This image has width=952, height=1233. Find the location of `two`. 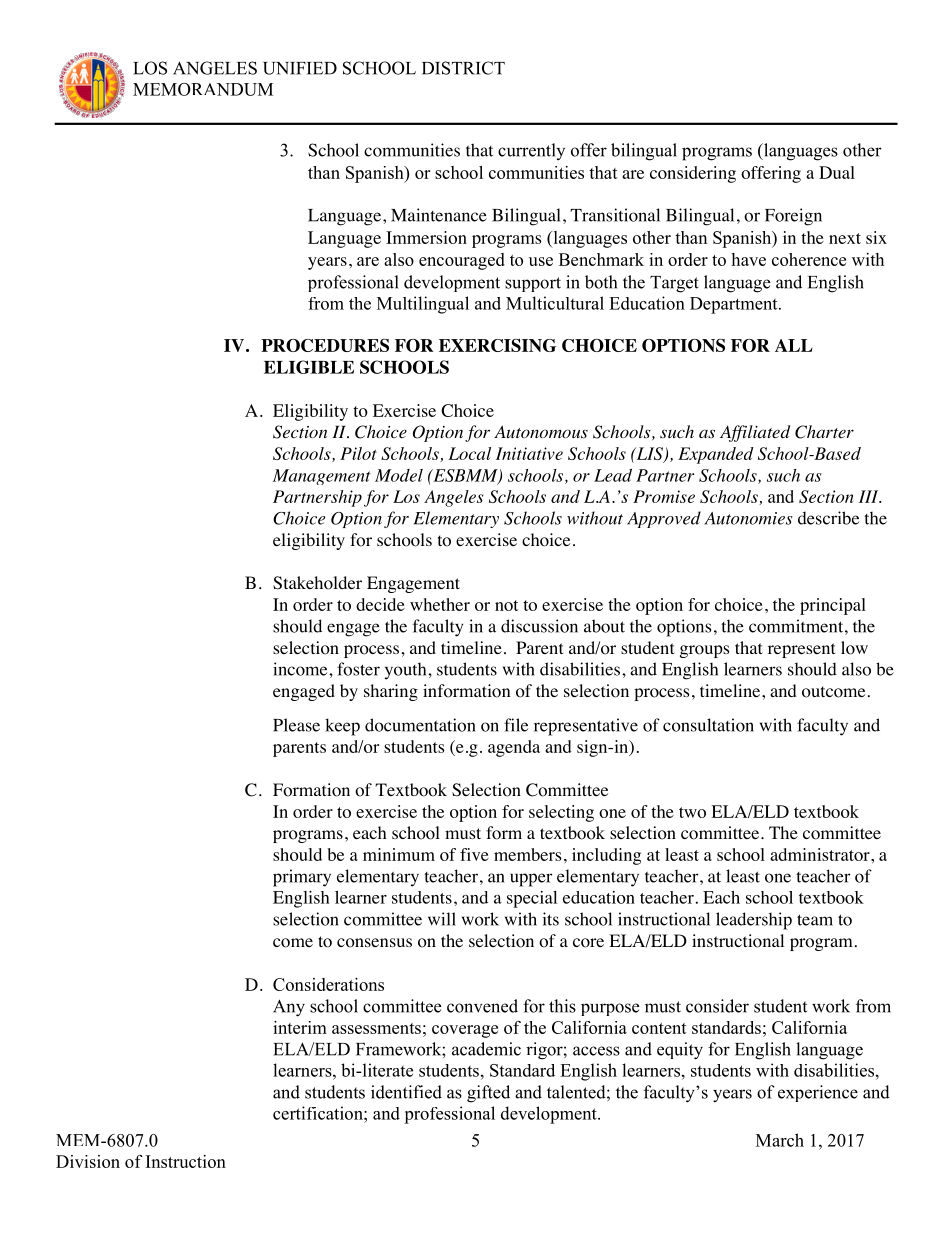

two is located at coordinates (692, 812).
